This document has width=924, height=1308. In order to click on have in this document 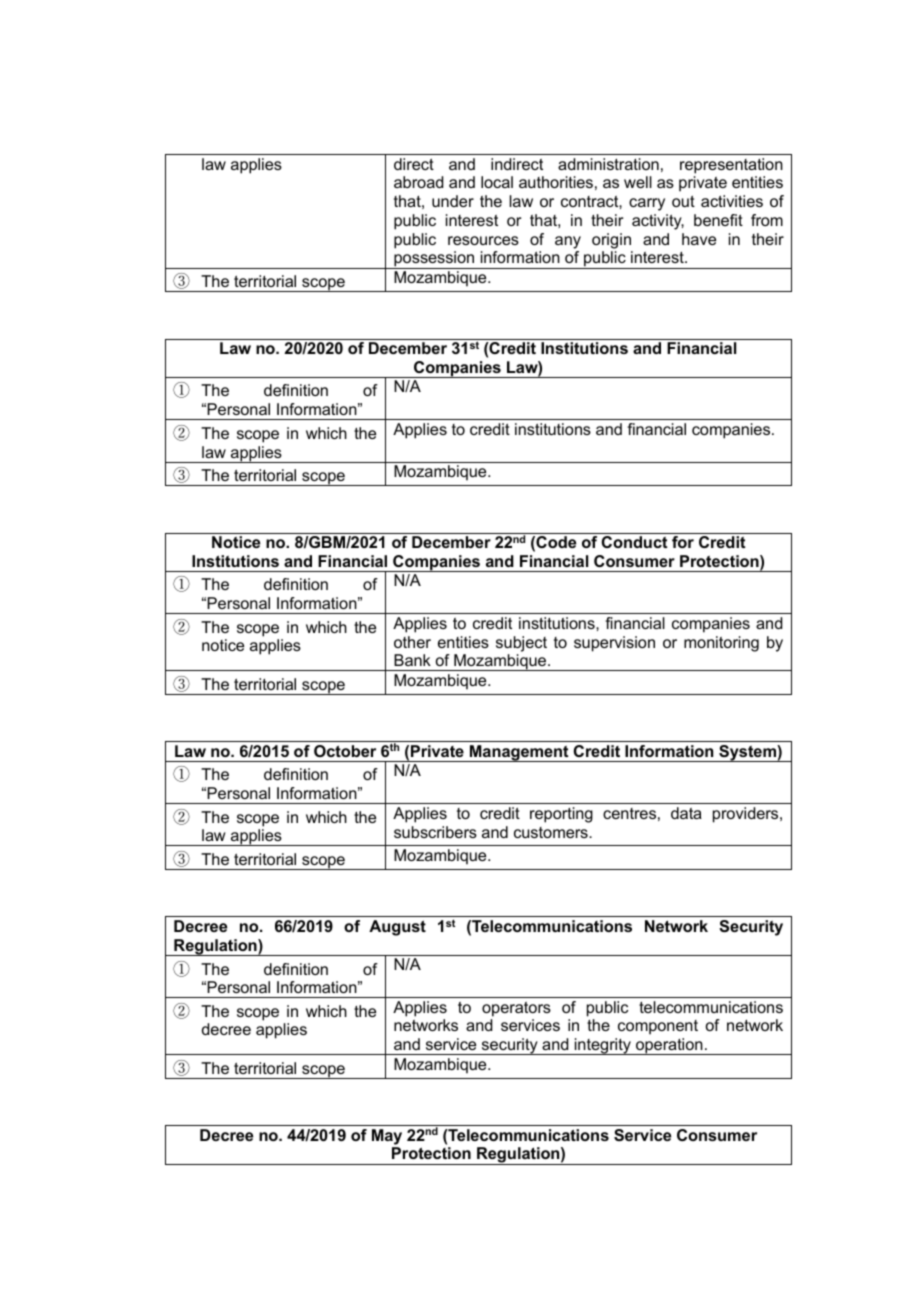, I will do `click(699, 239)`.
